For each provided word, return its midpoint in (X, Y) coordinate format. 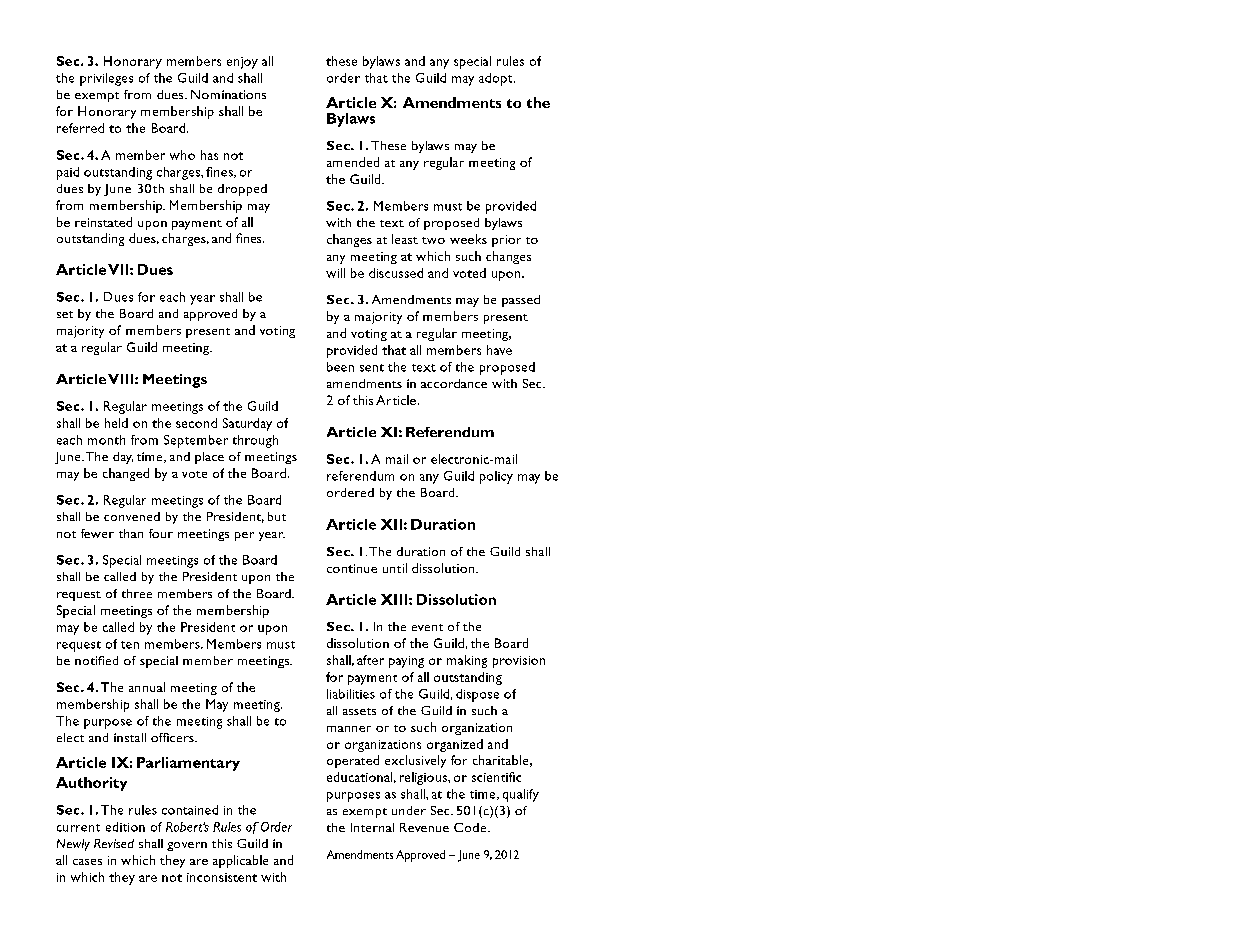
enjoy (242, 63)
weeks (468, 239)
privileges (106, 79)
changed (126, 474)
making (467, 661)
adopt (497, 79)
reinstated (103, 222)
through (255, 441)
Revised (114, 843)
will (335, 273)
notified (96, 660)
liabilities (351, 694)
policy (496, 477)
